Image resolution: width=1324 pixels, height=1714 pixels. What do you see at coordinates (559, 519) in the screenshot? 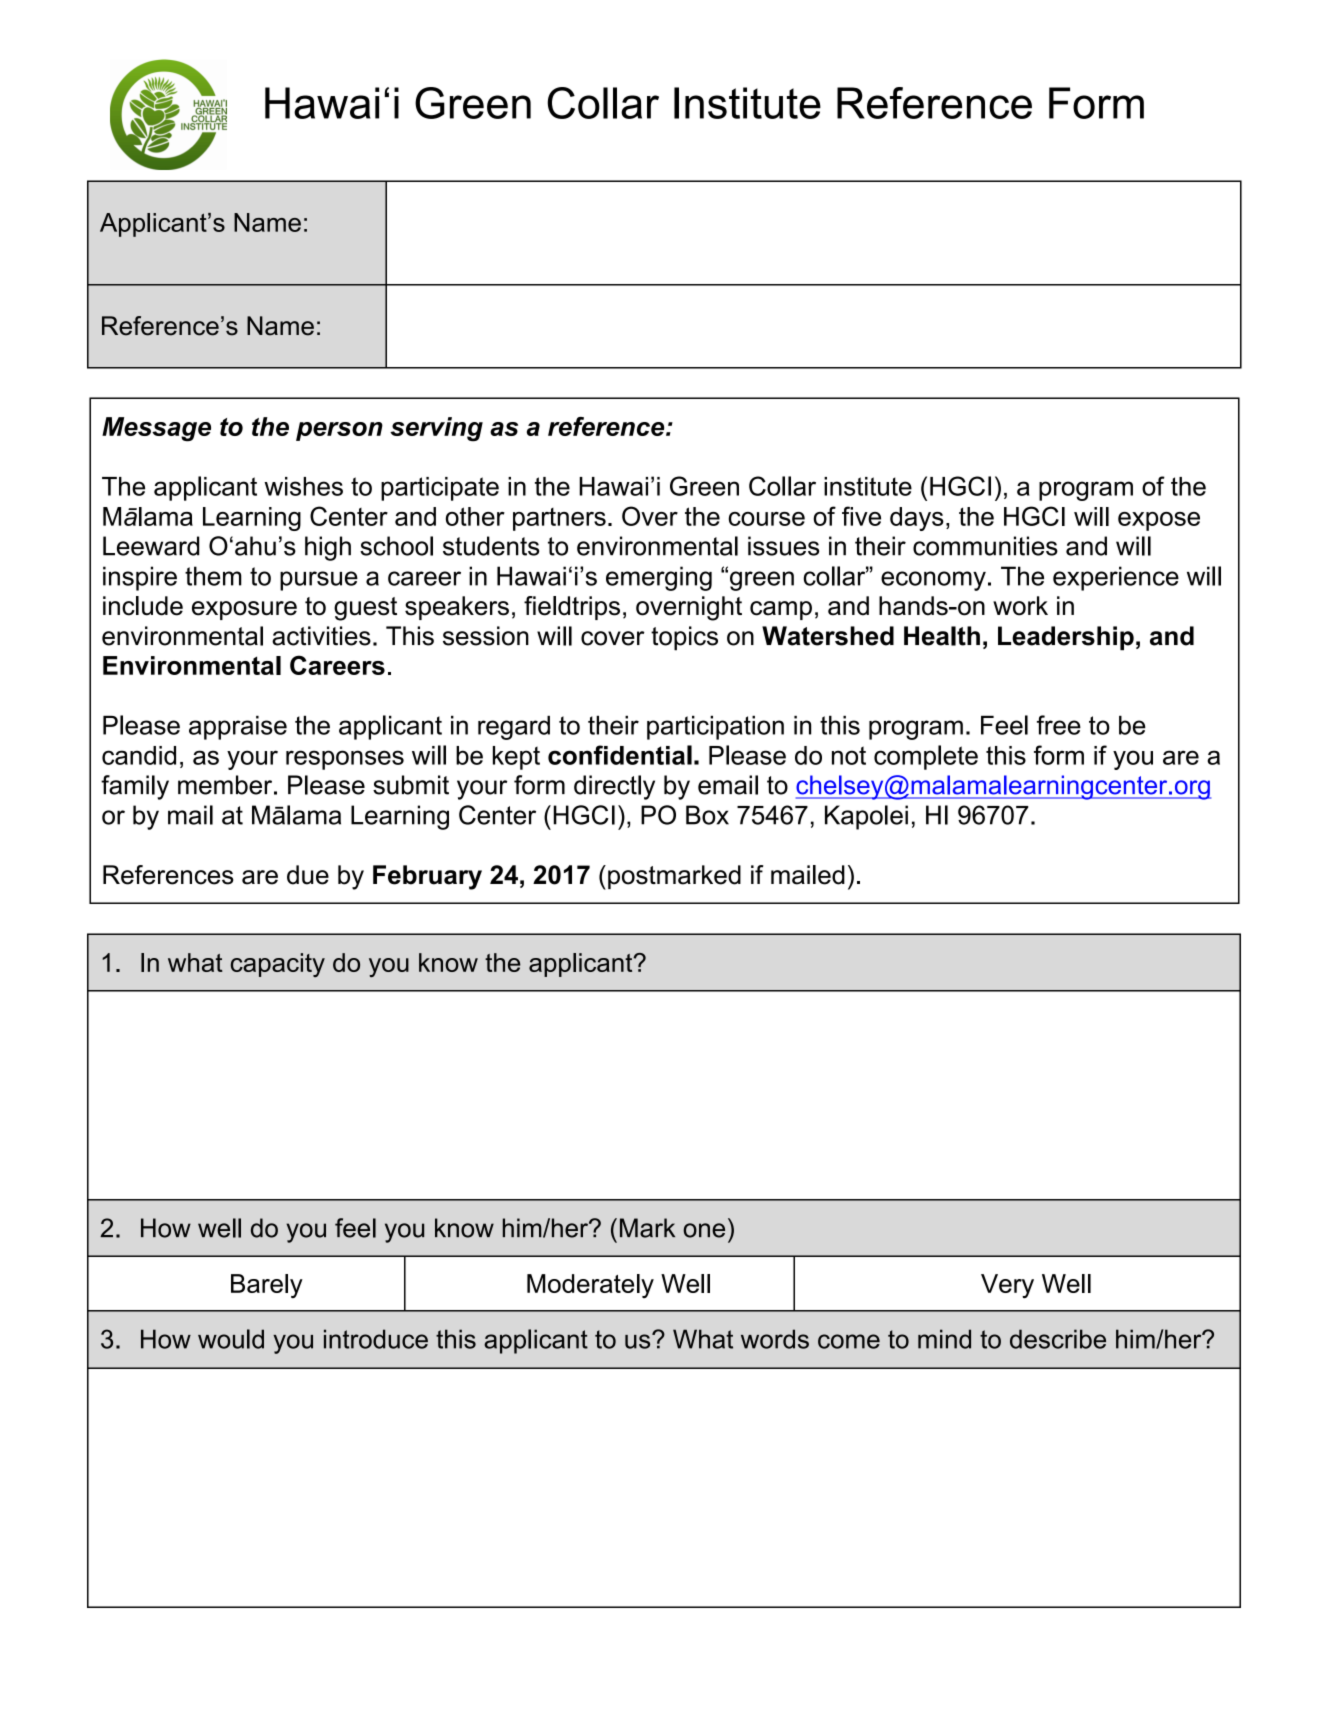
I see `partners` at bounding box center [559, 519].
